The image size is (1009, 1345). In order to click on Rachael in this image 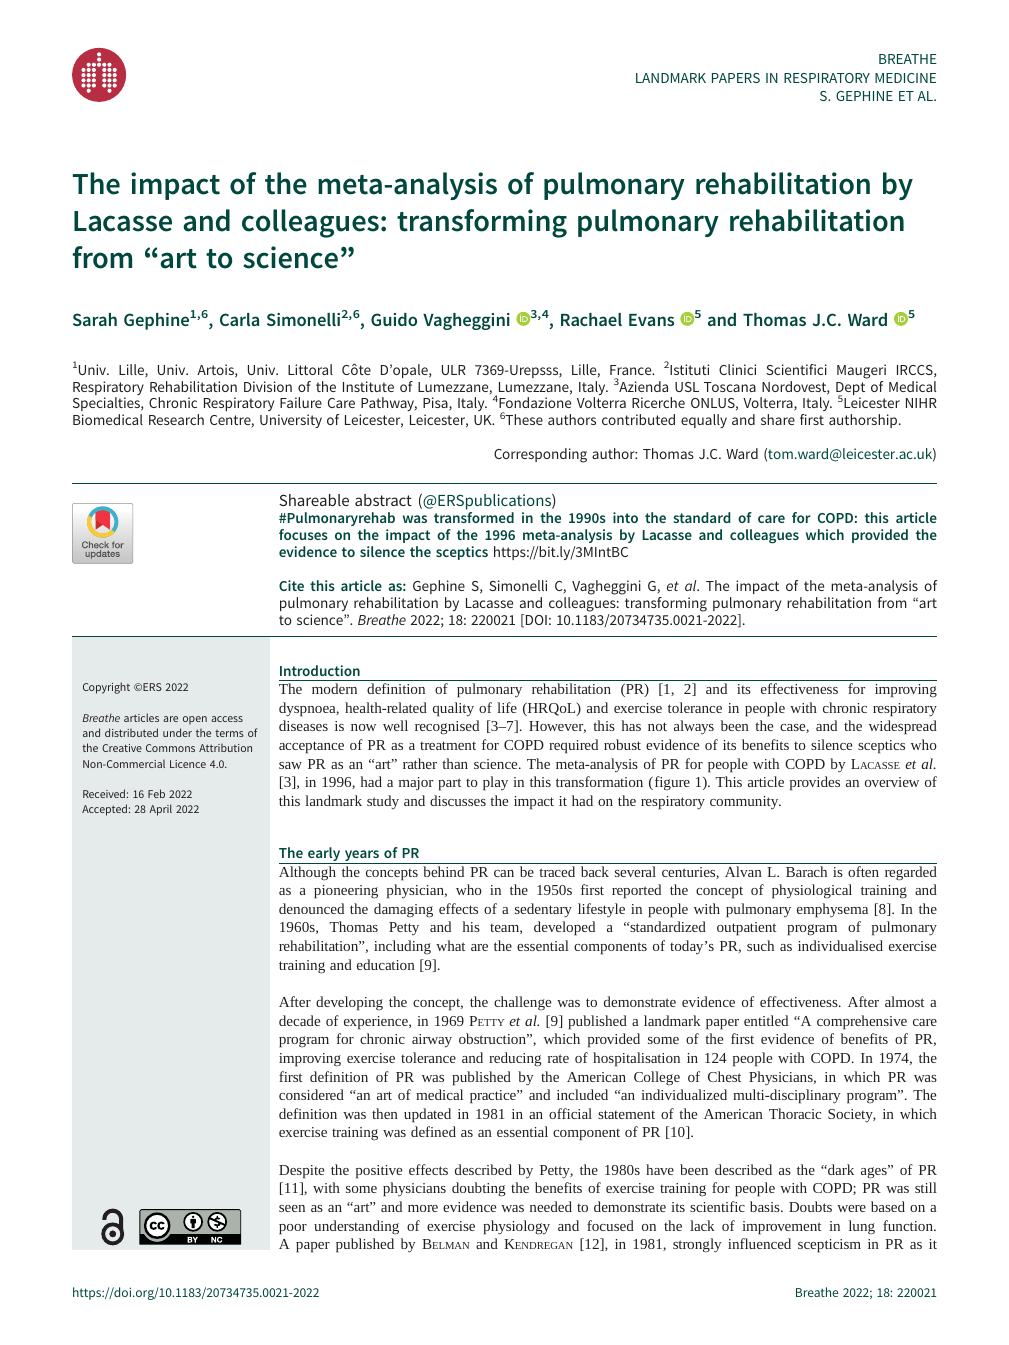, I will do `click(591, 319)`.
